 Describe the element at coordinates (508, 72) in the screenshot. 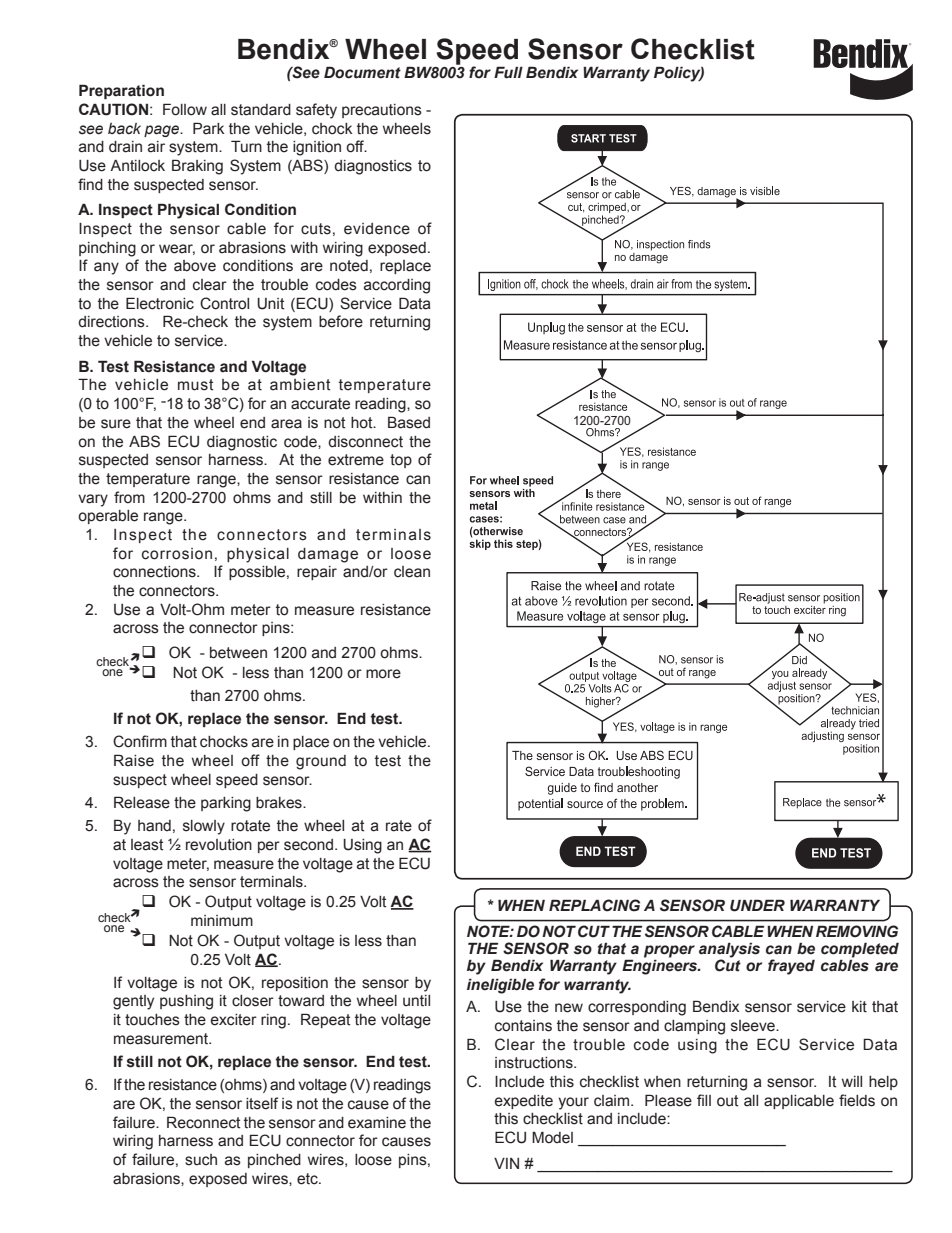

I see `Full` at that location.
